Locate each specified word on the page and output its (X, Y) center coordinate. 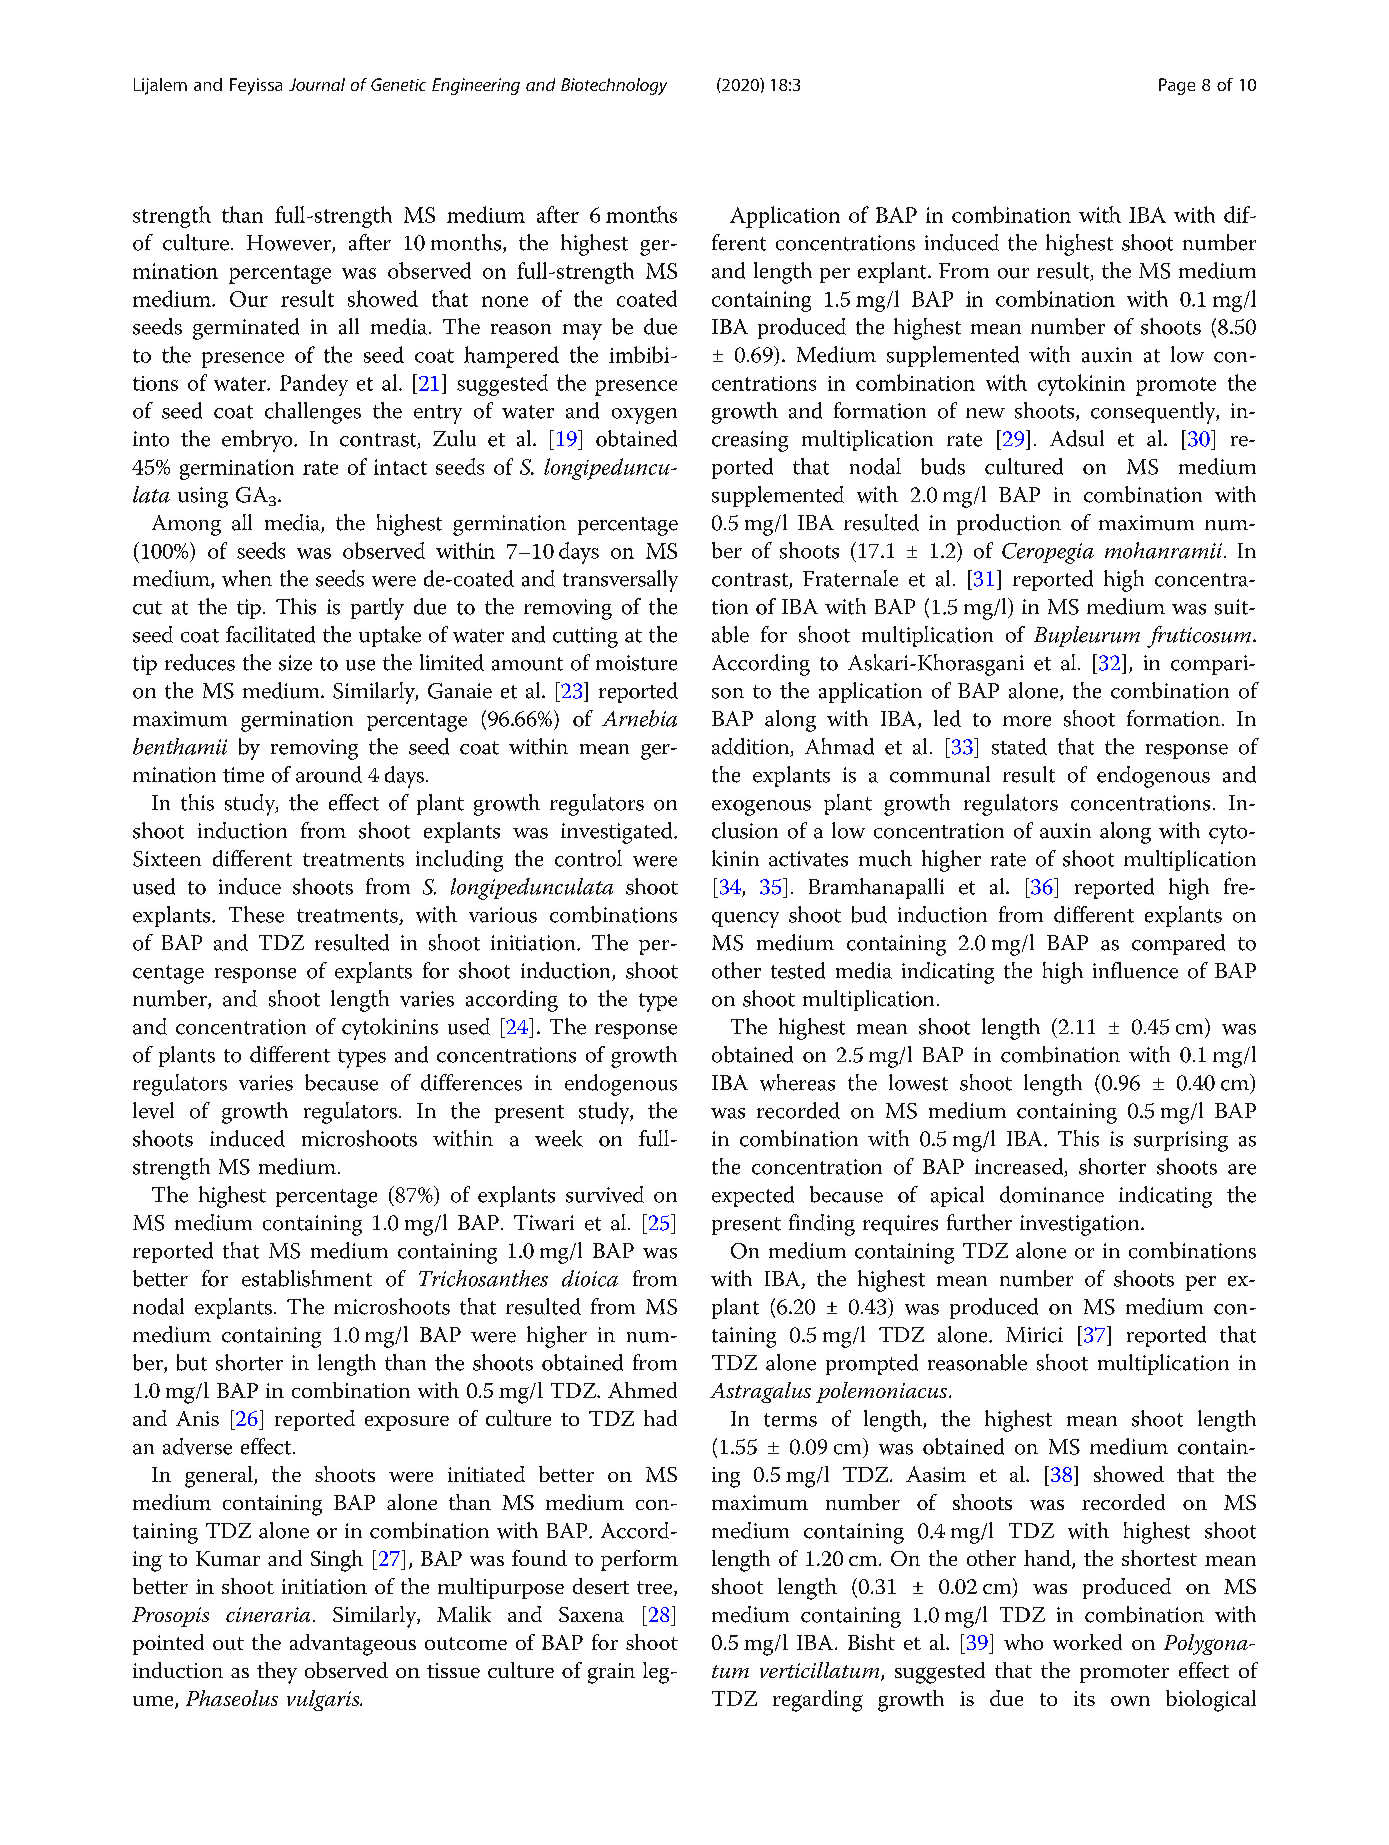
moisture (636, 663)
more (1027, 721)
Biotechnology (614, 86)
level (153, 1110)
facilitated (270, 634)
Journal (317, 84)
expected (753, 1196)
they (277, 1673)
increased (1020, 1167)
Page (1177, 86)
